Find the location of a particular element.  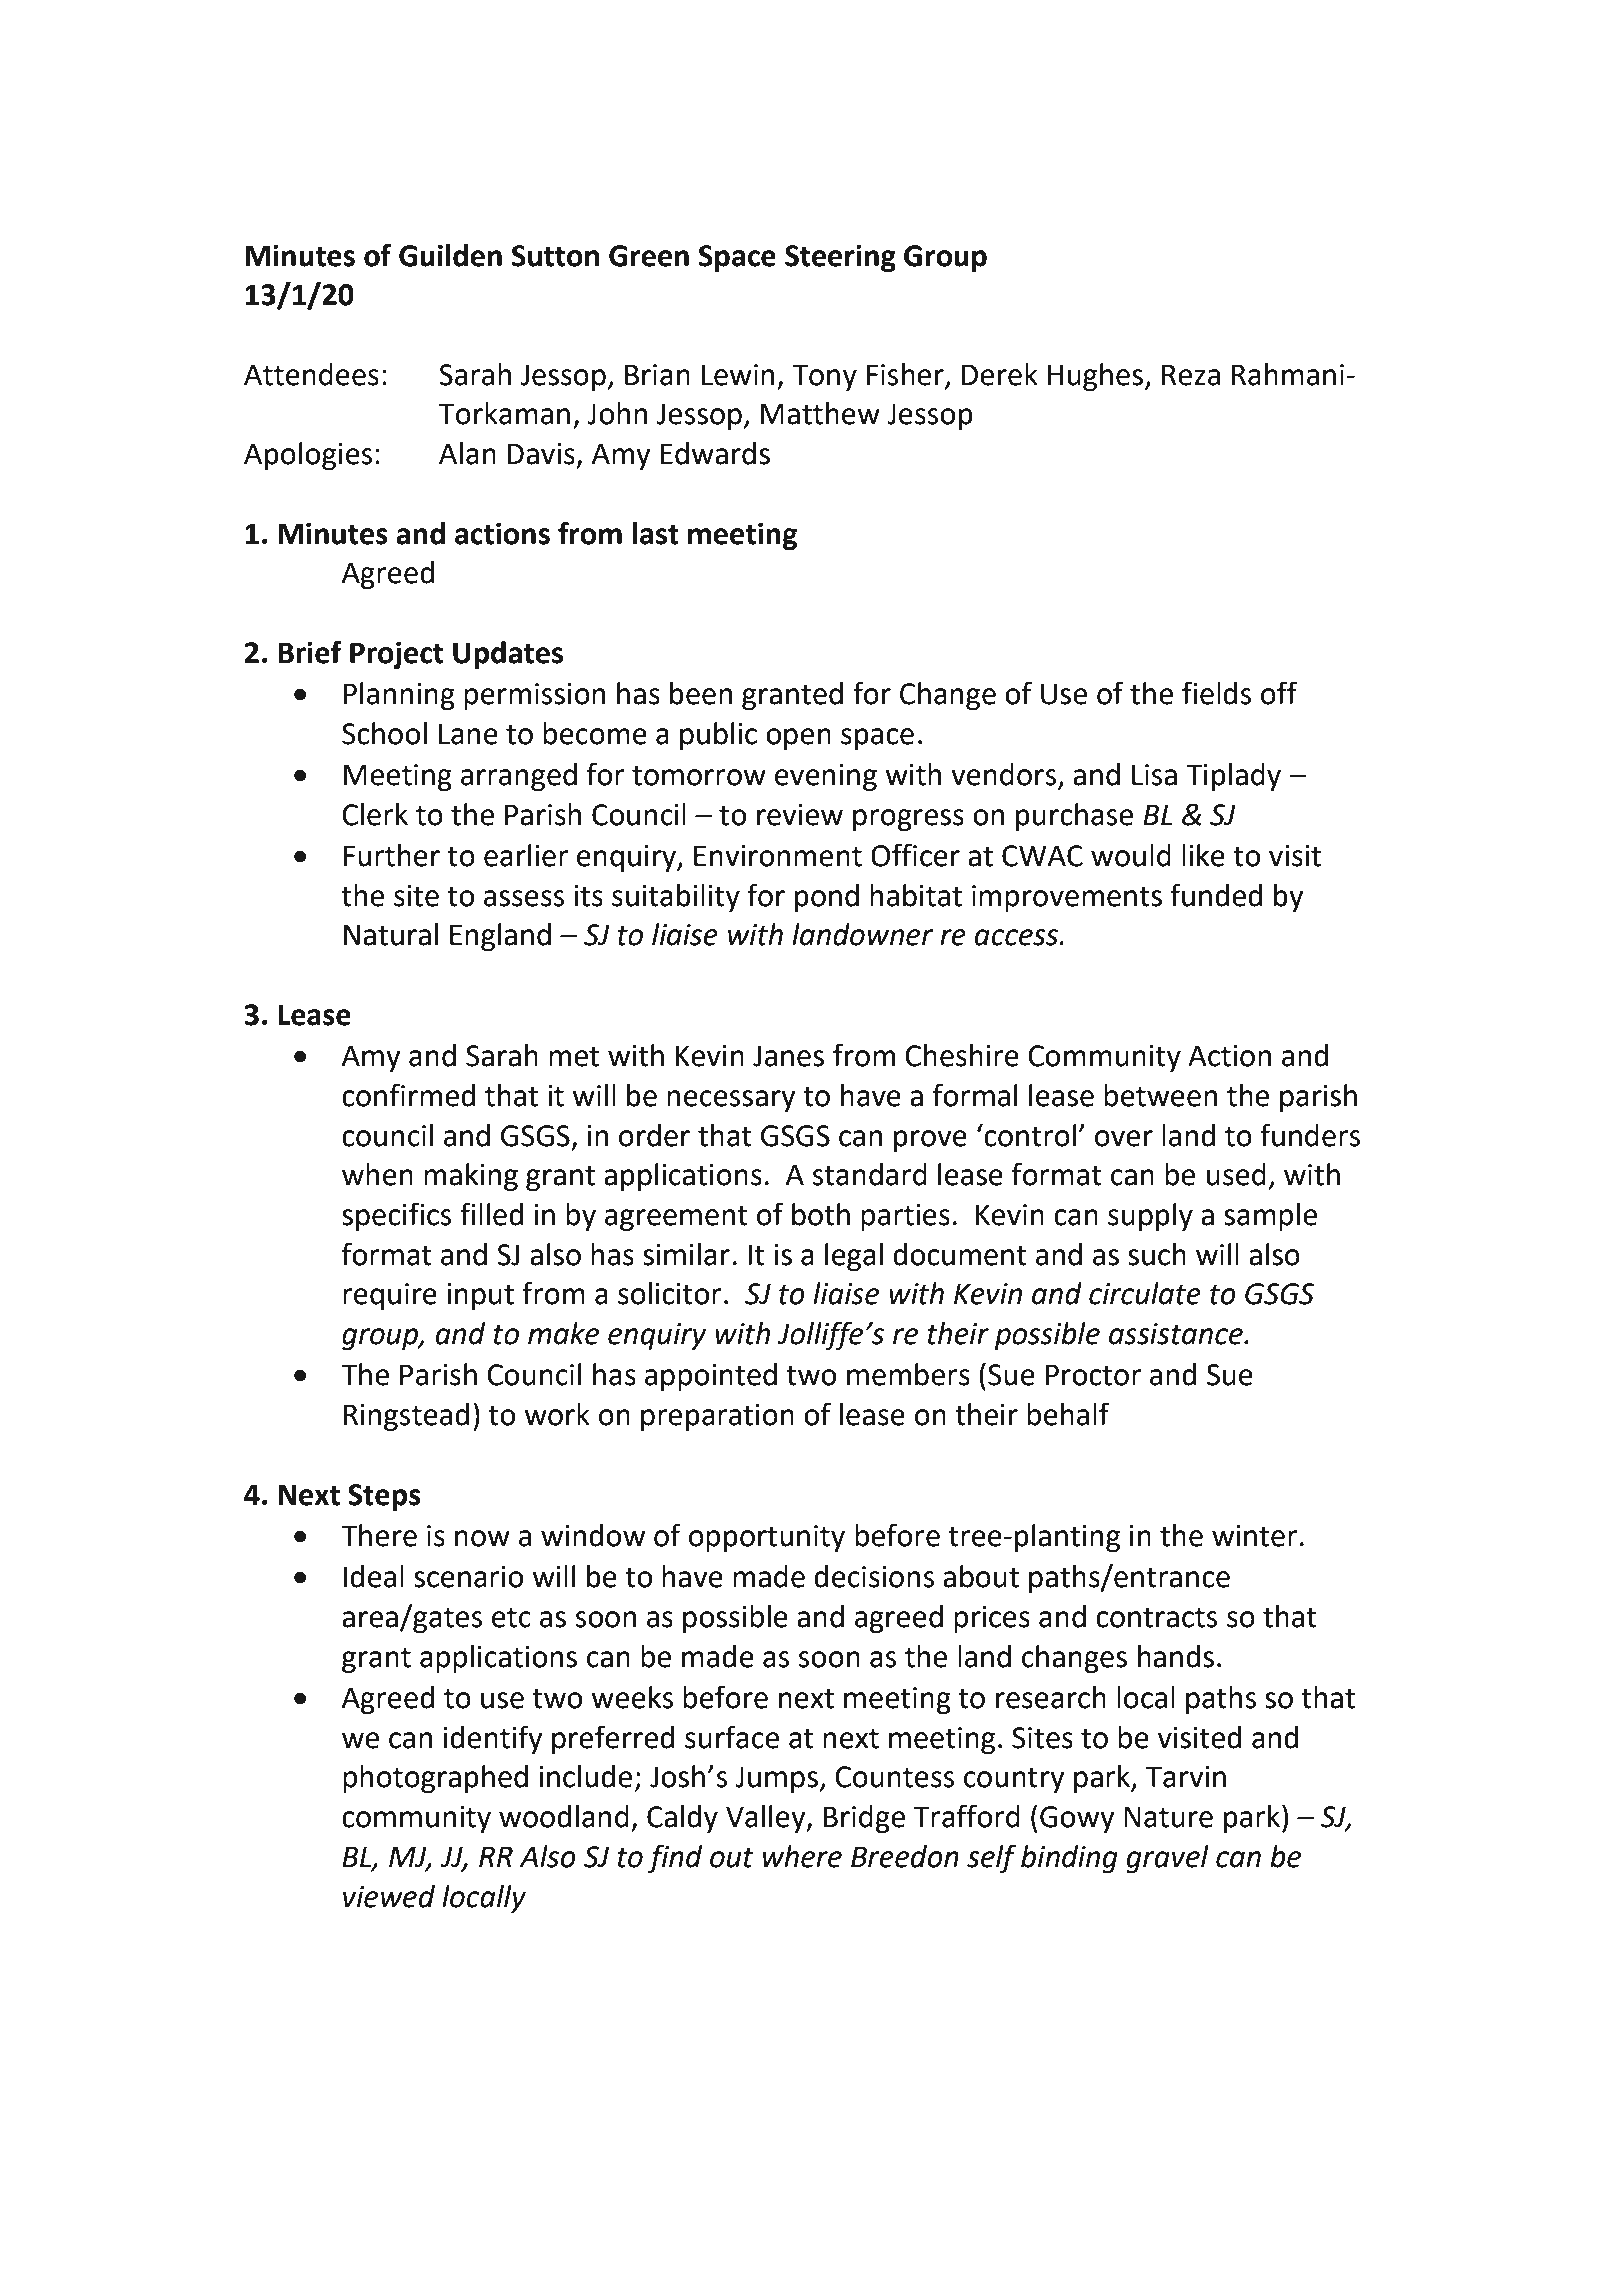

where is located at coordinates (802, 1856).
